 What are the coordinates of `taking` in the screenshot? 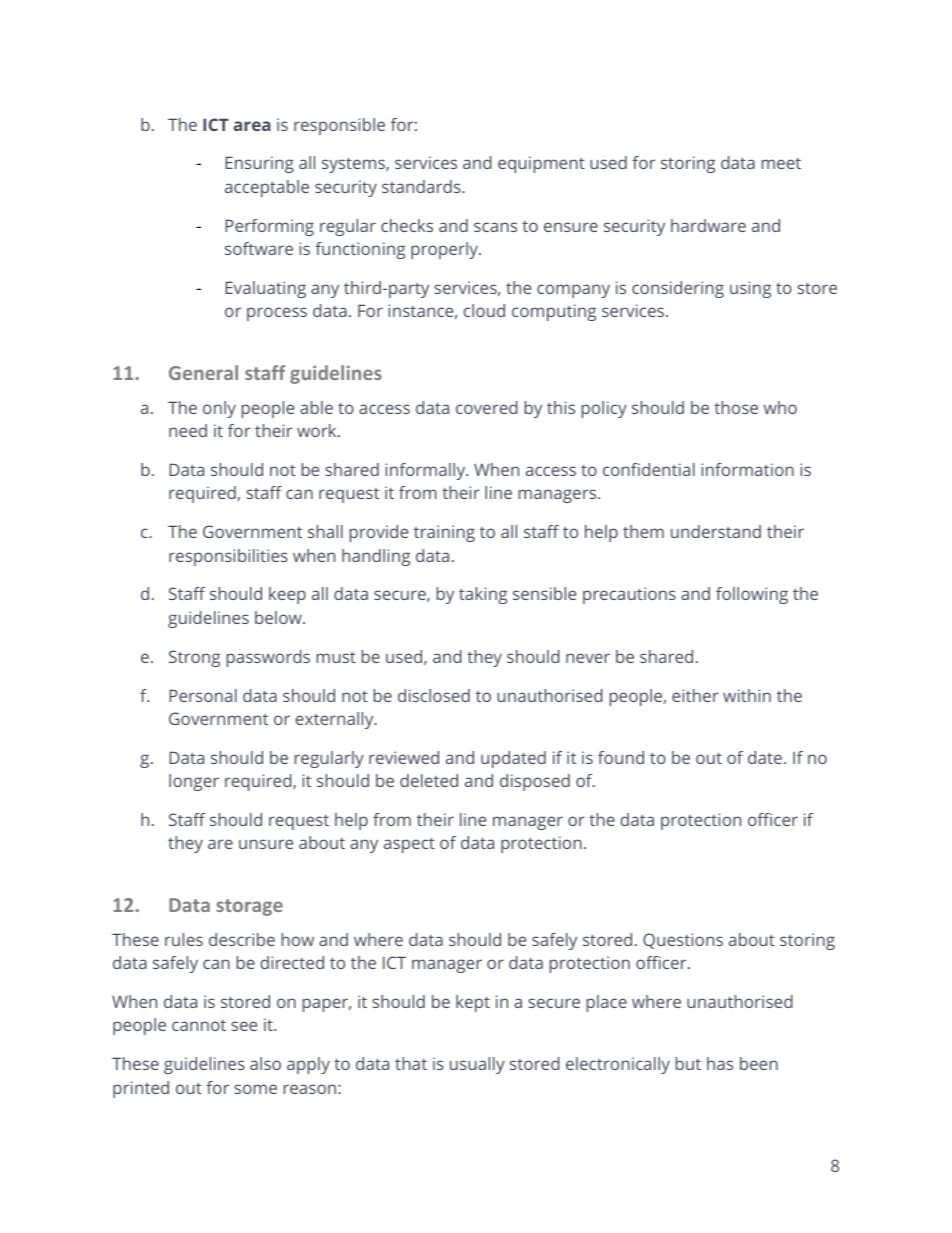 It's located at (483, 595).
